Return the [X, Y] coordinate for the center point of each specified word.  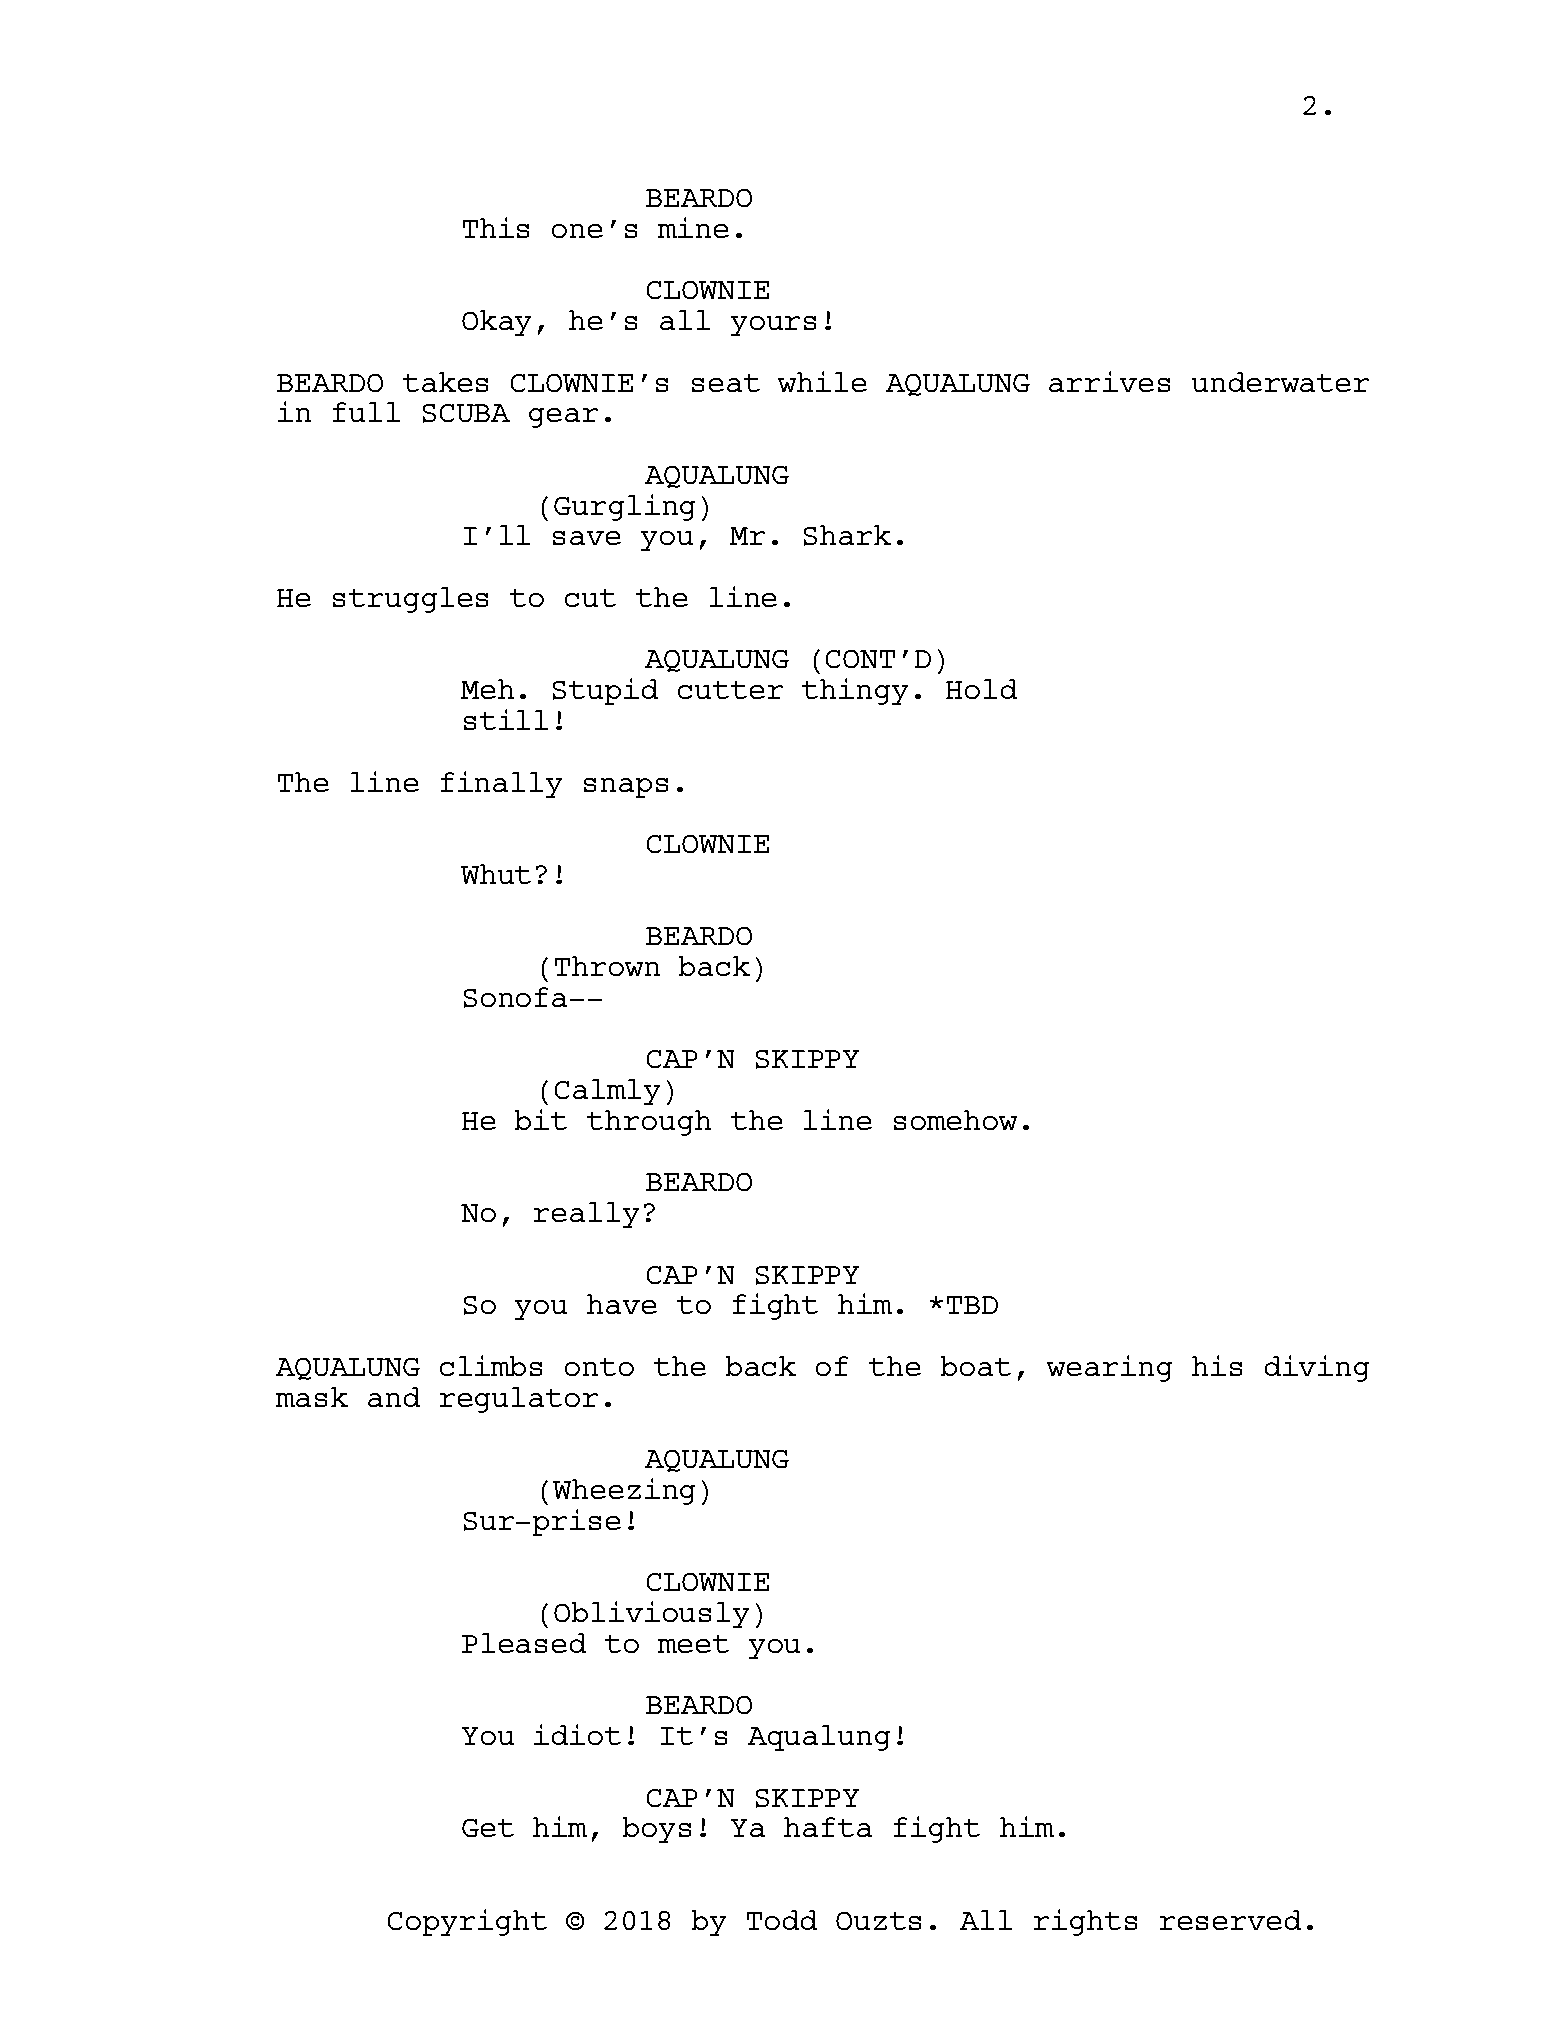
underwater [1280, 382]
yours [773, 326]
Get [488, 1828]
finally [501, 784]
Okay [496, 323]
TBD [972, 1305]
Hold [981, 689]
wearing [1109, 1368]
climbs [491, 1365]
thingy [855, 691]
